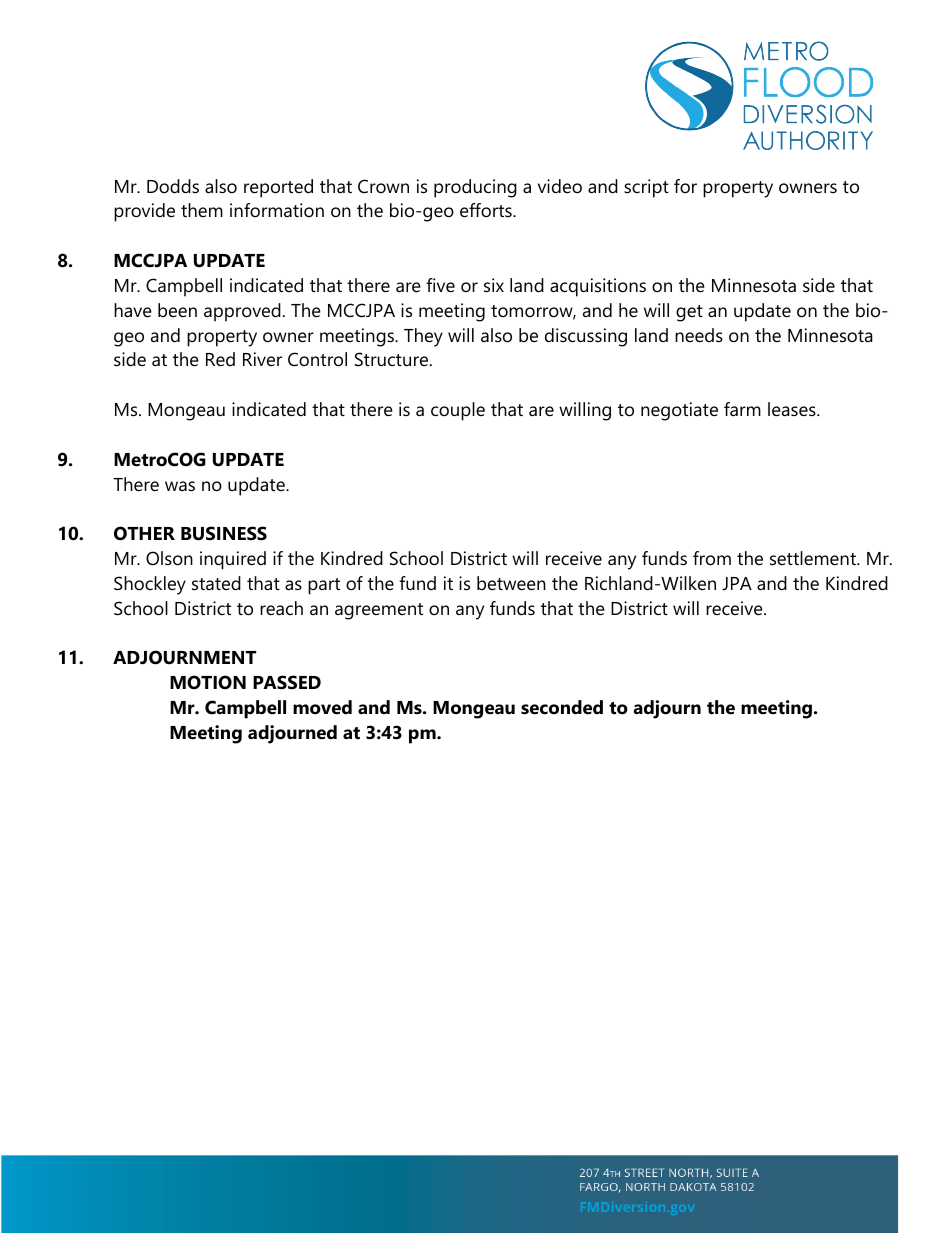 This image has width=952, height=1233. Describe the element at coordinates (487, 210) in the image. I see `efforts` at that location.
